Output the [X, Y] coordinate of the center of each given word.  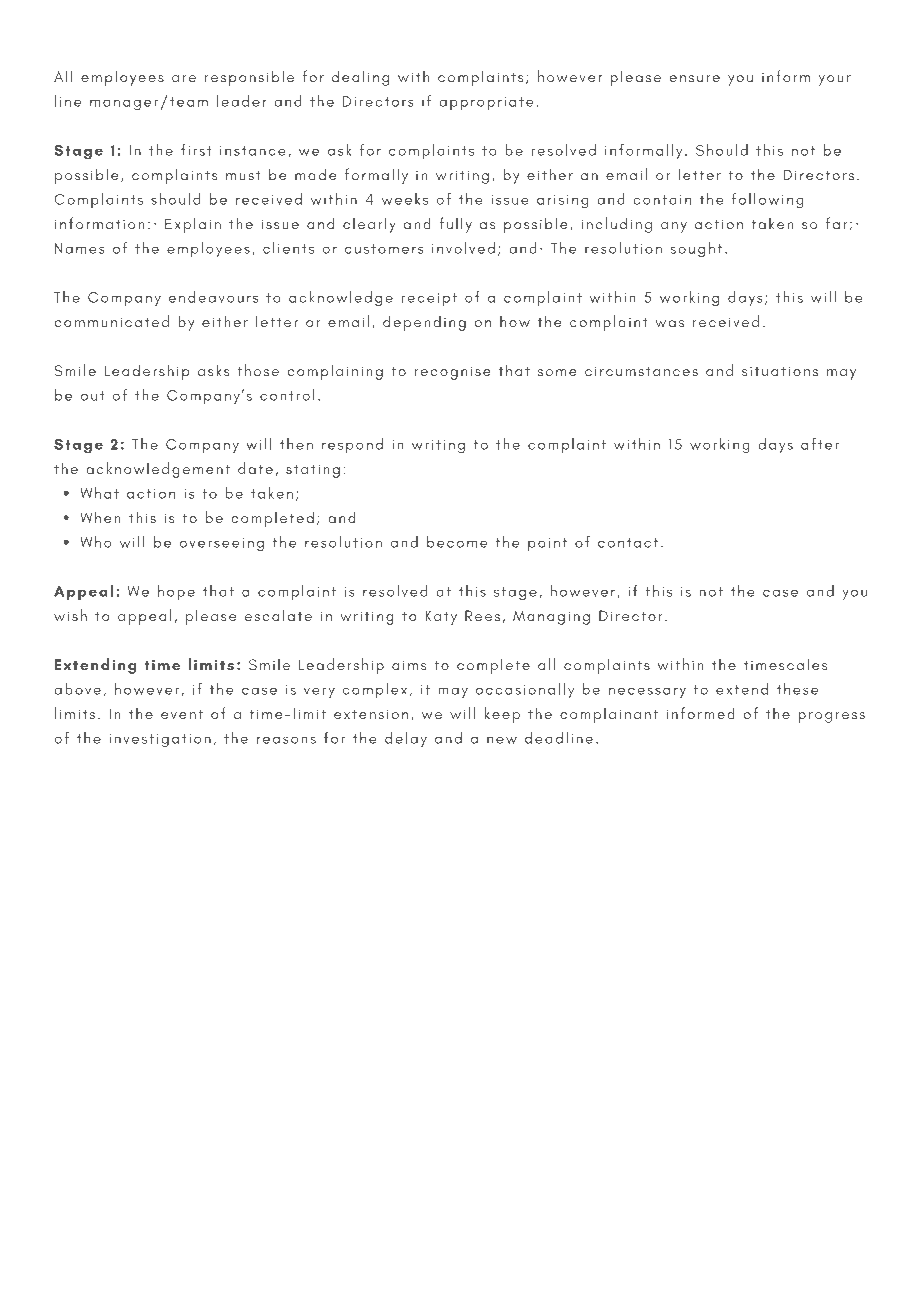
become [457, 542]
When [100, 517]
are [184, 78]
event [182, 714]
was [670, 323]
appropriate [486, 103]
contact [628, 543]
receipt [429, 299]
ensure [695, 78]
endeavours [213, 297]
